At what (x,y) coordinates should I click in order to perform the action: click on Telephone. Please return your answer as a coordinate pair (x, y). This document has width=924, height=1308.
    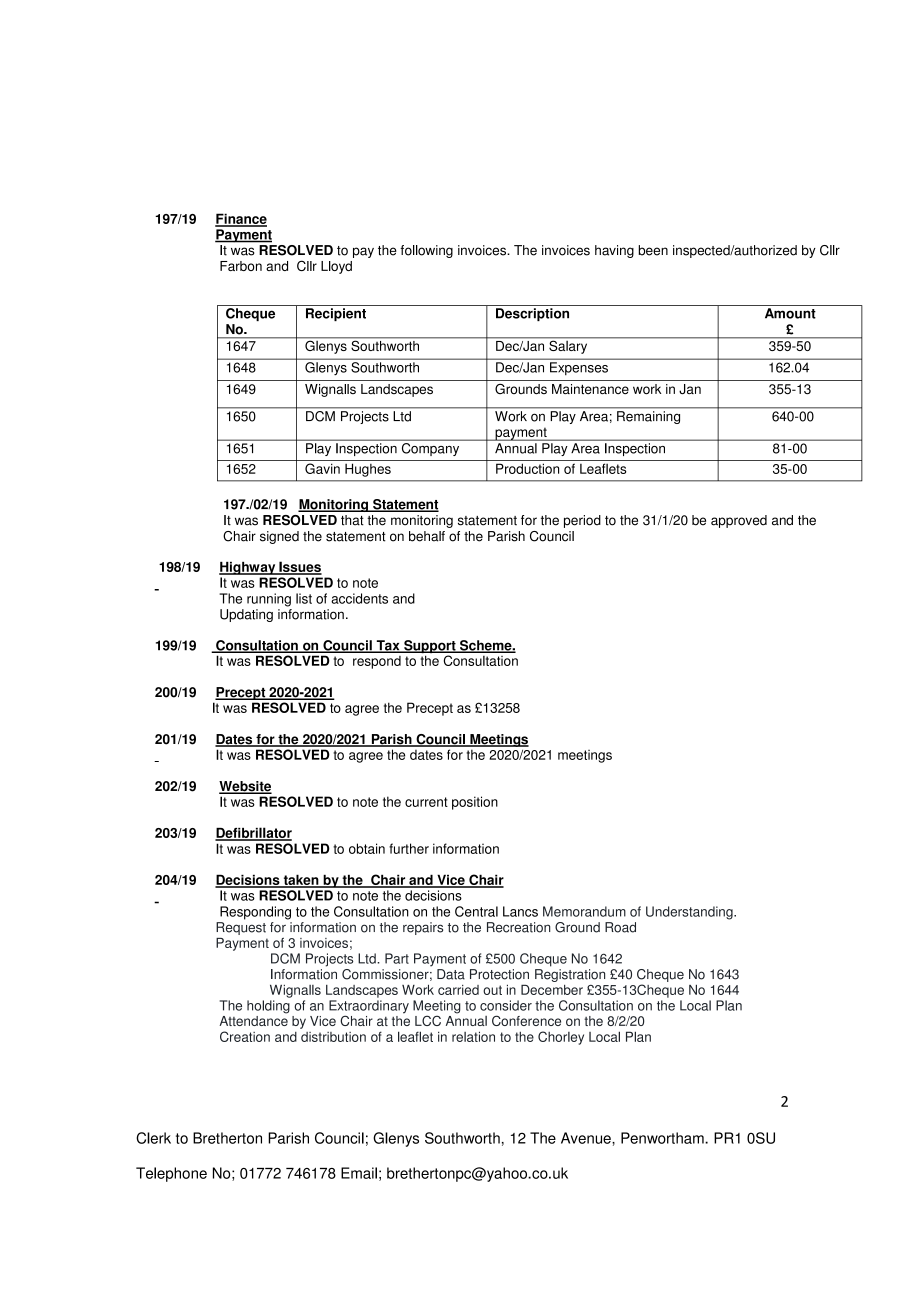
    Looking at the image, I should click on (171, 1174).
